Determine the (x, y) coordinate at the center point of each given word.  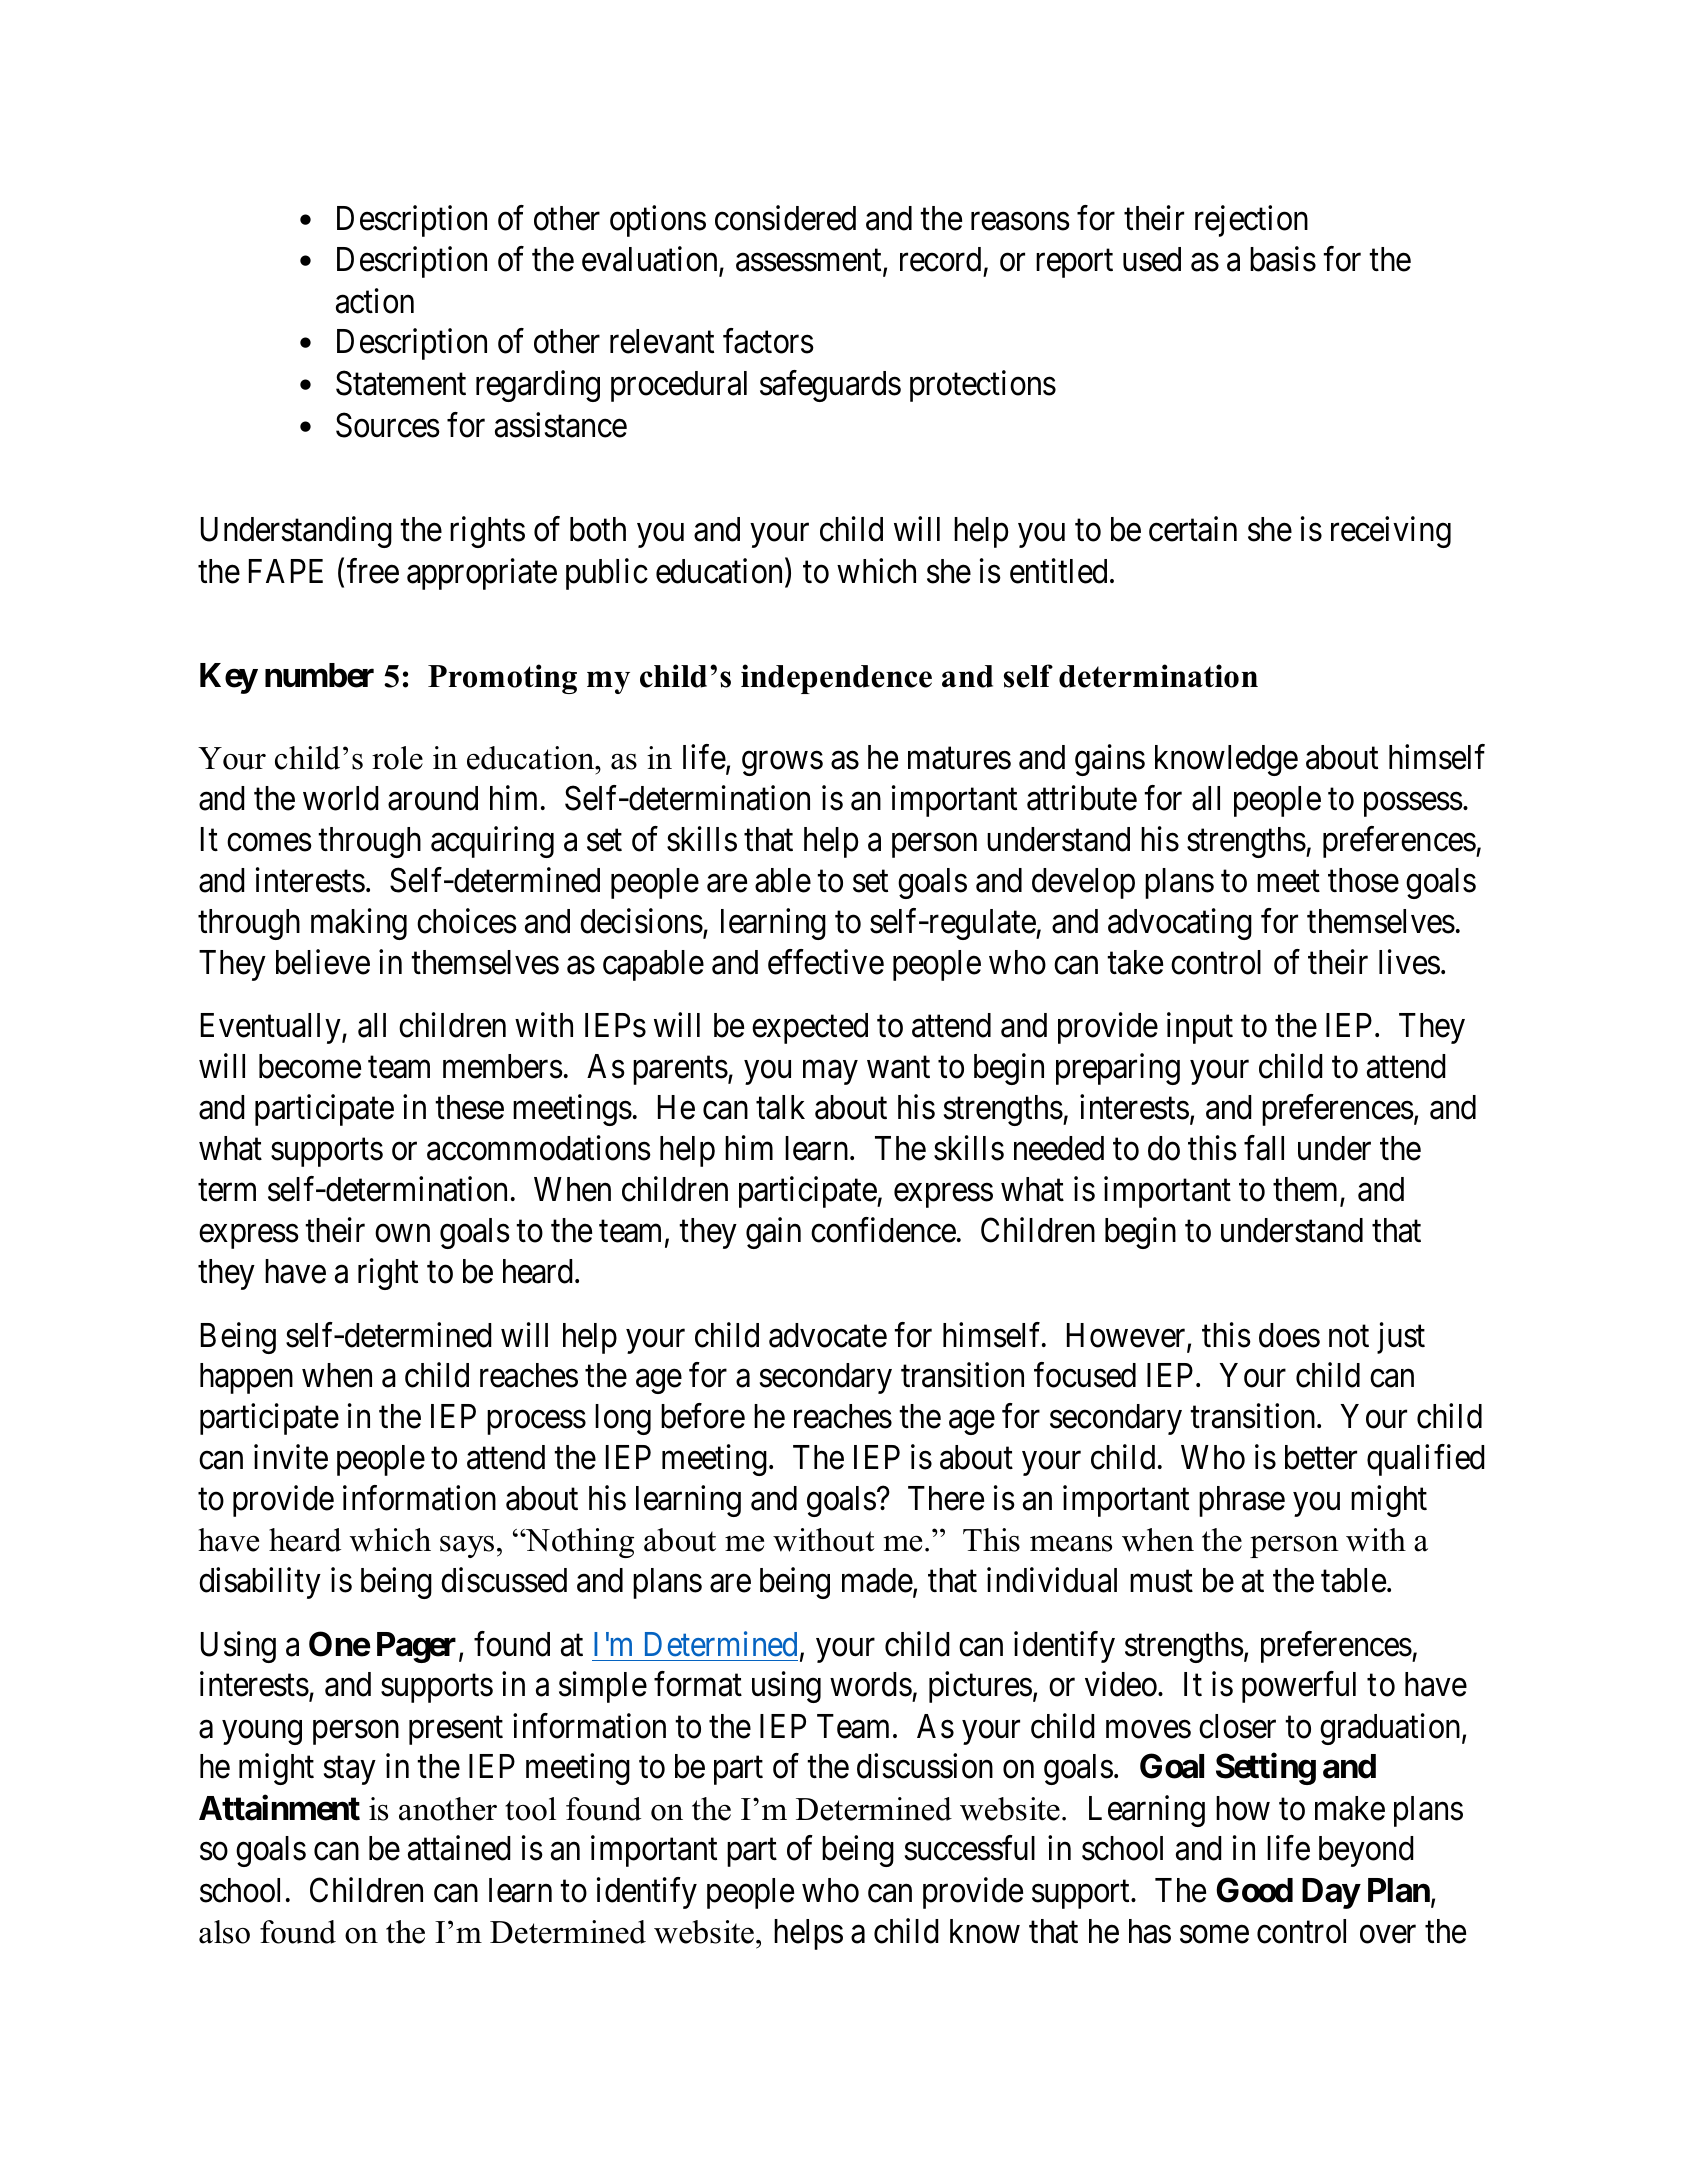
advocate (828, 1335)
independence (836, 679)
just (1401, 1338)
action (375, 301)
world (341, 798)
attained (459, 1848)
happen (246, 1378)
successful (970, 1848)
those (1363, 880)
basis (1283, 259)
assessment (810, 262)
